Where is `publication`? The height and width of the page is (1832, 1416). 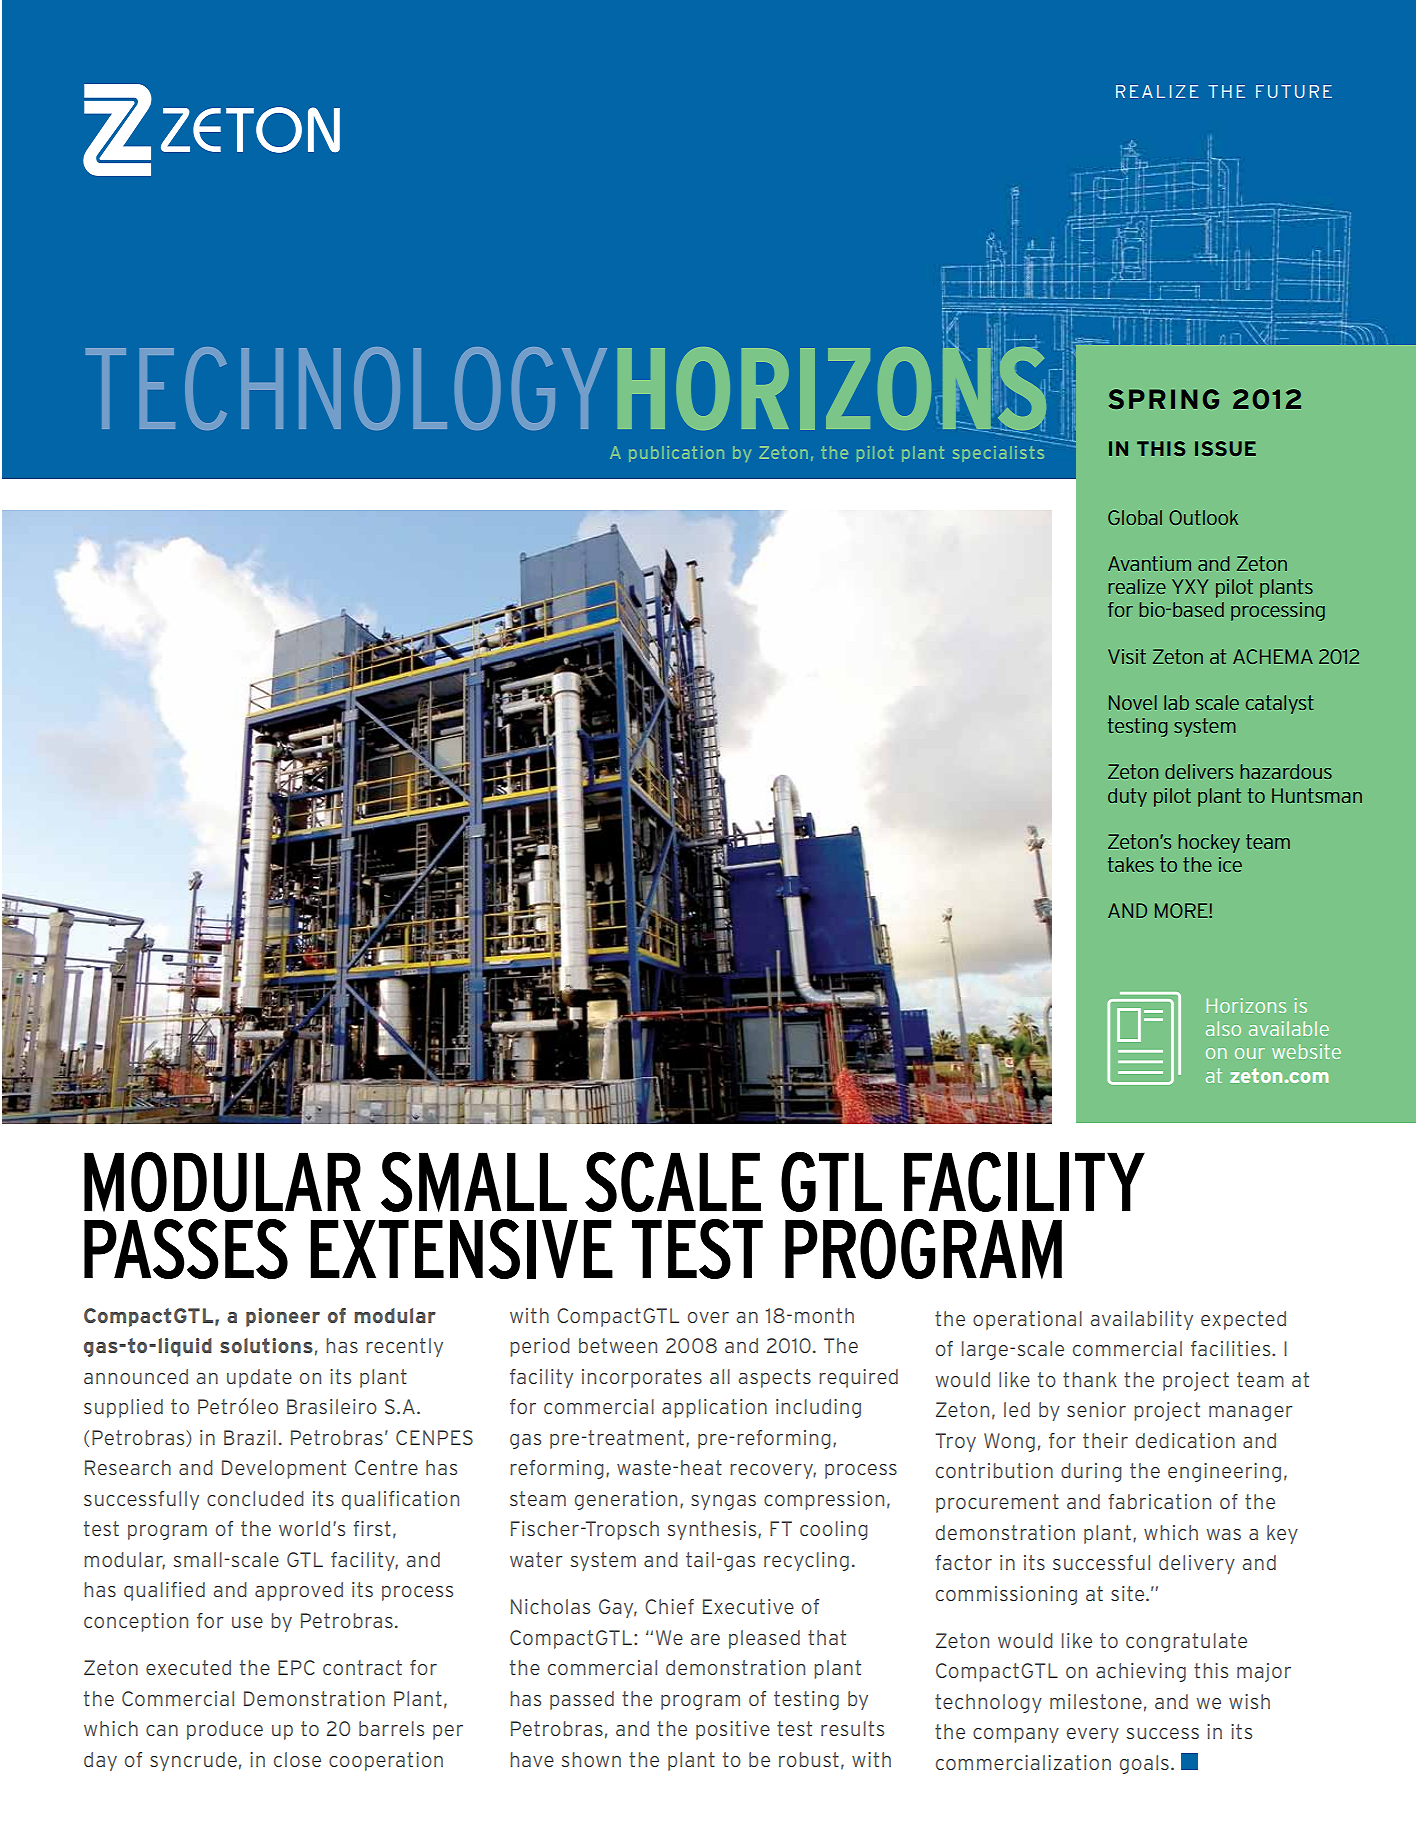 publication is located at coordinates (676, 454).
